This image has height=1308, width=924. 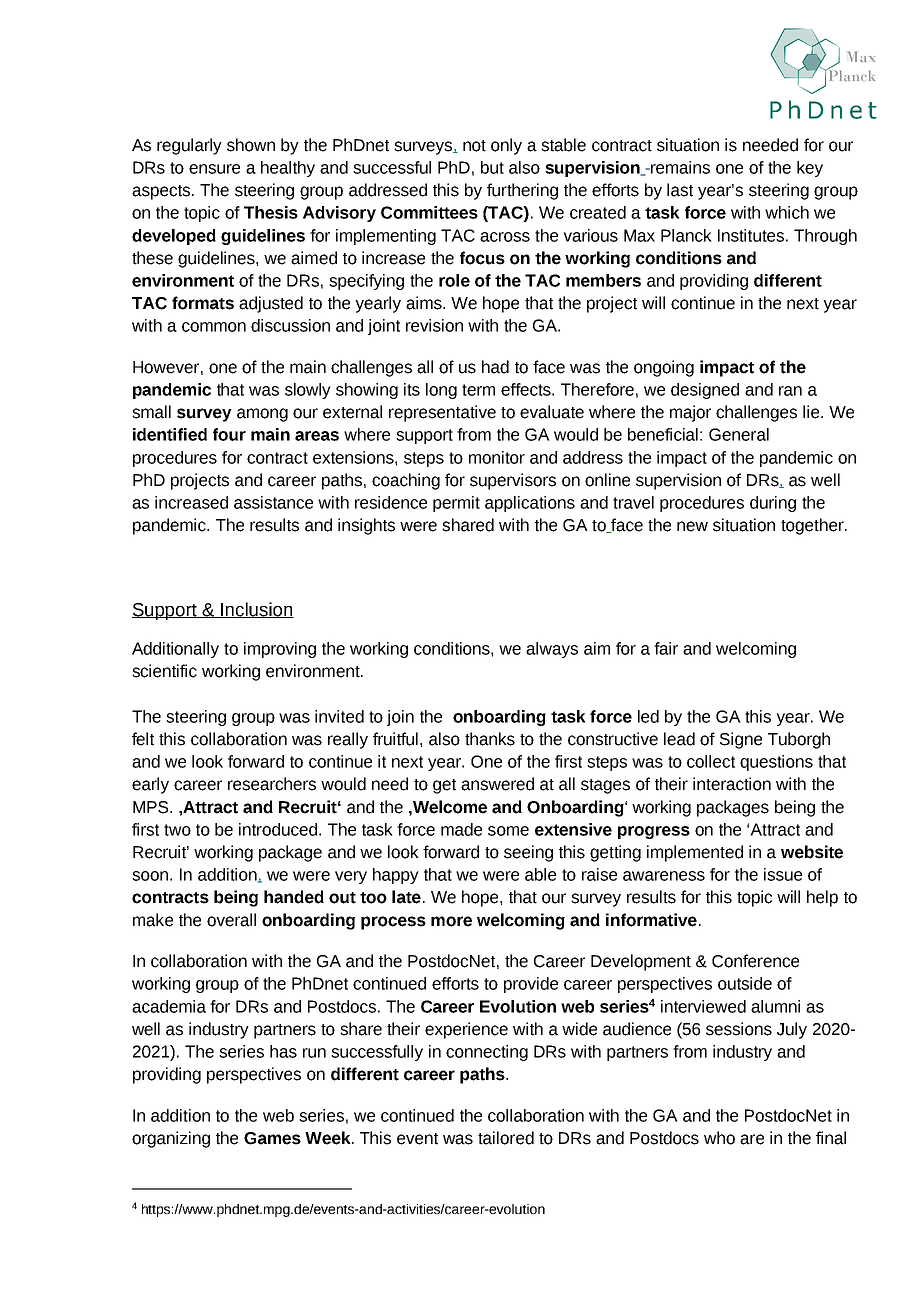 I want to click on Games, so click(x=272, y=1138).
